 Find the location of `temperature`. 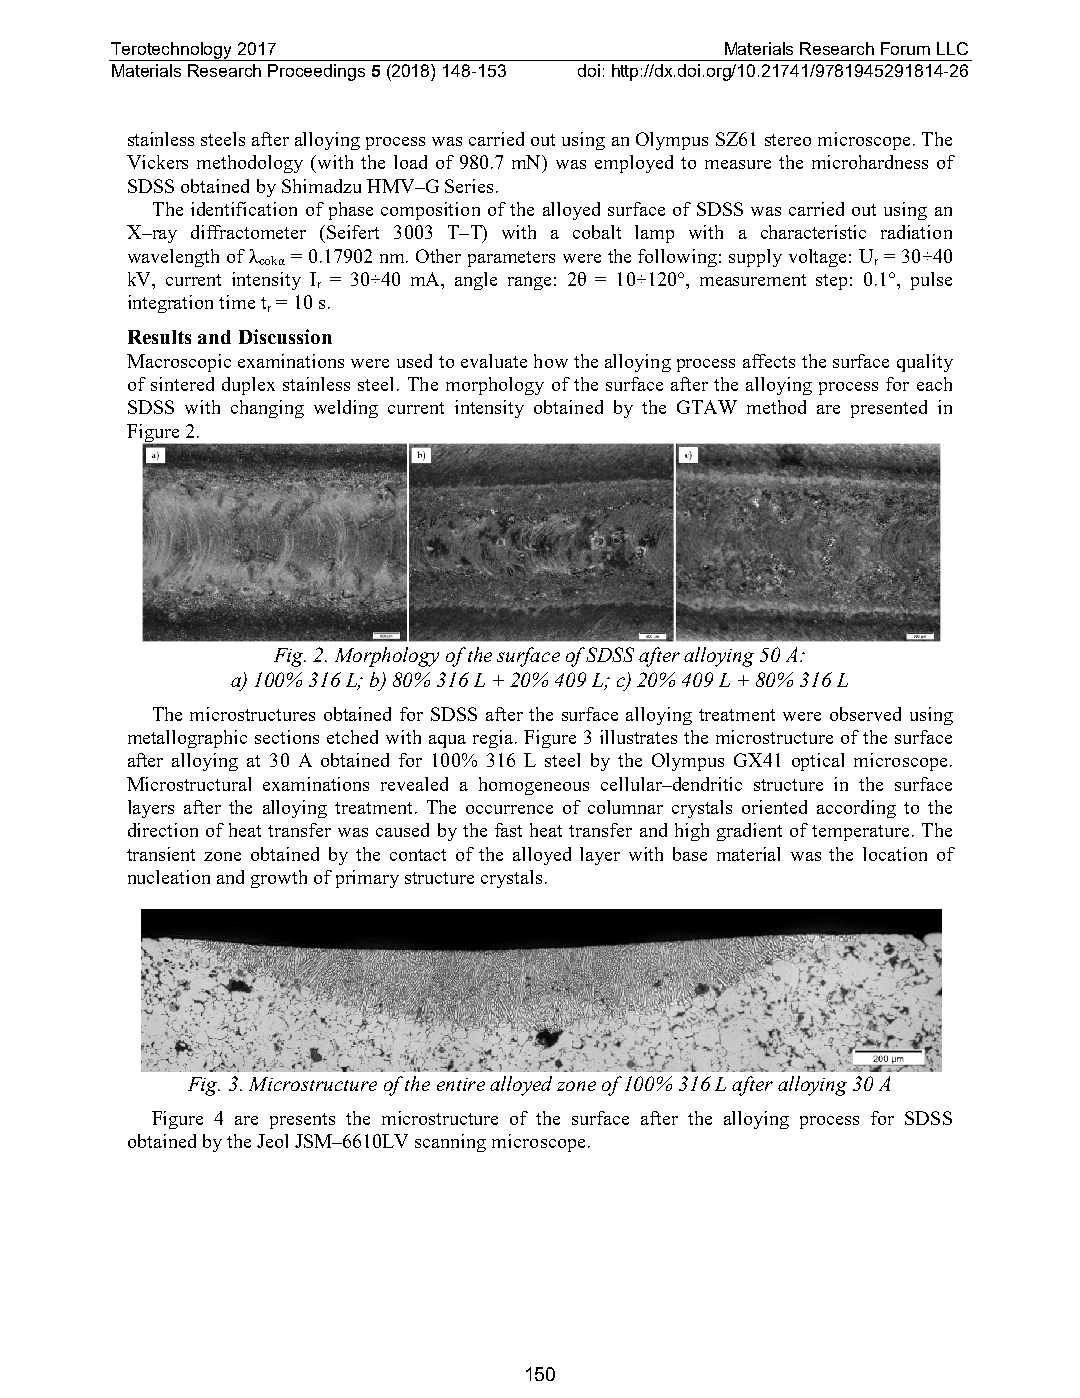

temperature is located at coordinates (860, 833).
